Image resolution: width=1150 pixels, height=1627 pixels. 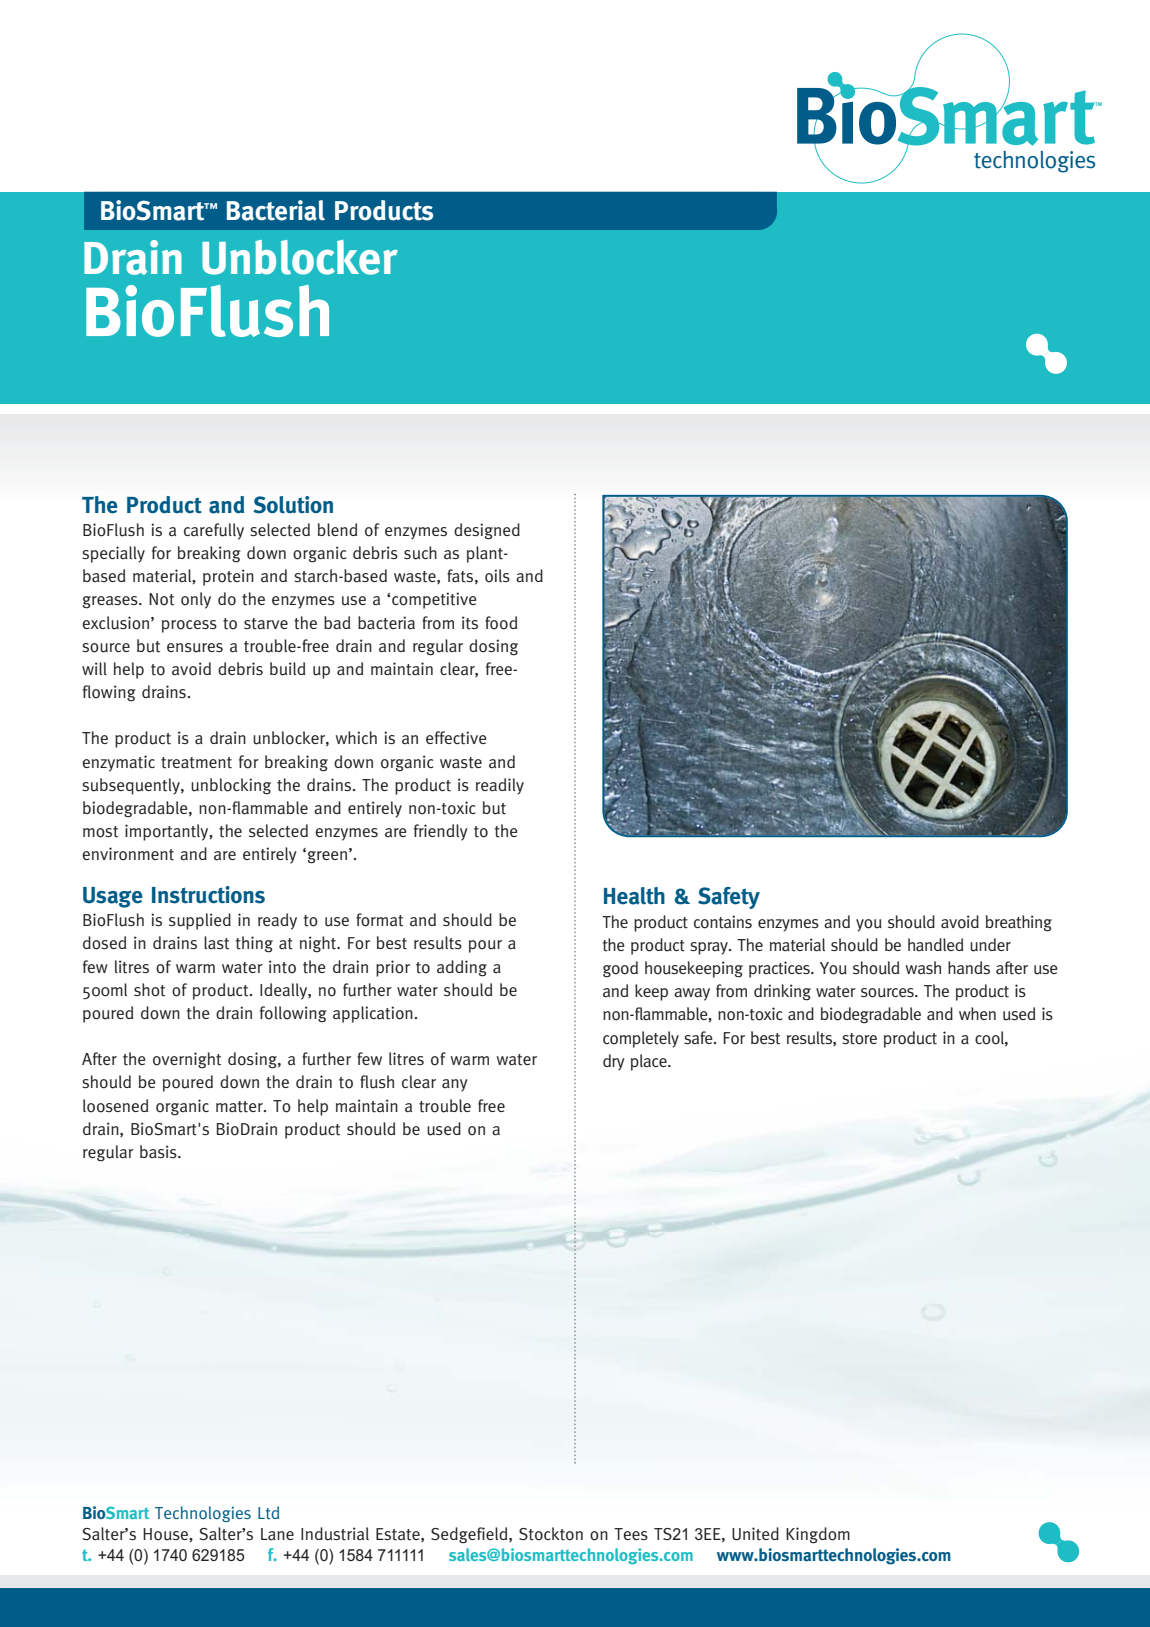 What do you see at coordinates (455, 1085) in the screenshot?
I see `any` at bounding box center [455, 1085].
